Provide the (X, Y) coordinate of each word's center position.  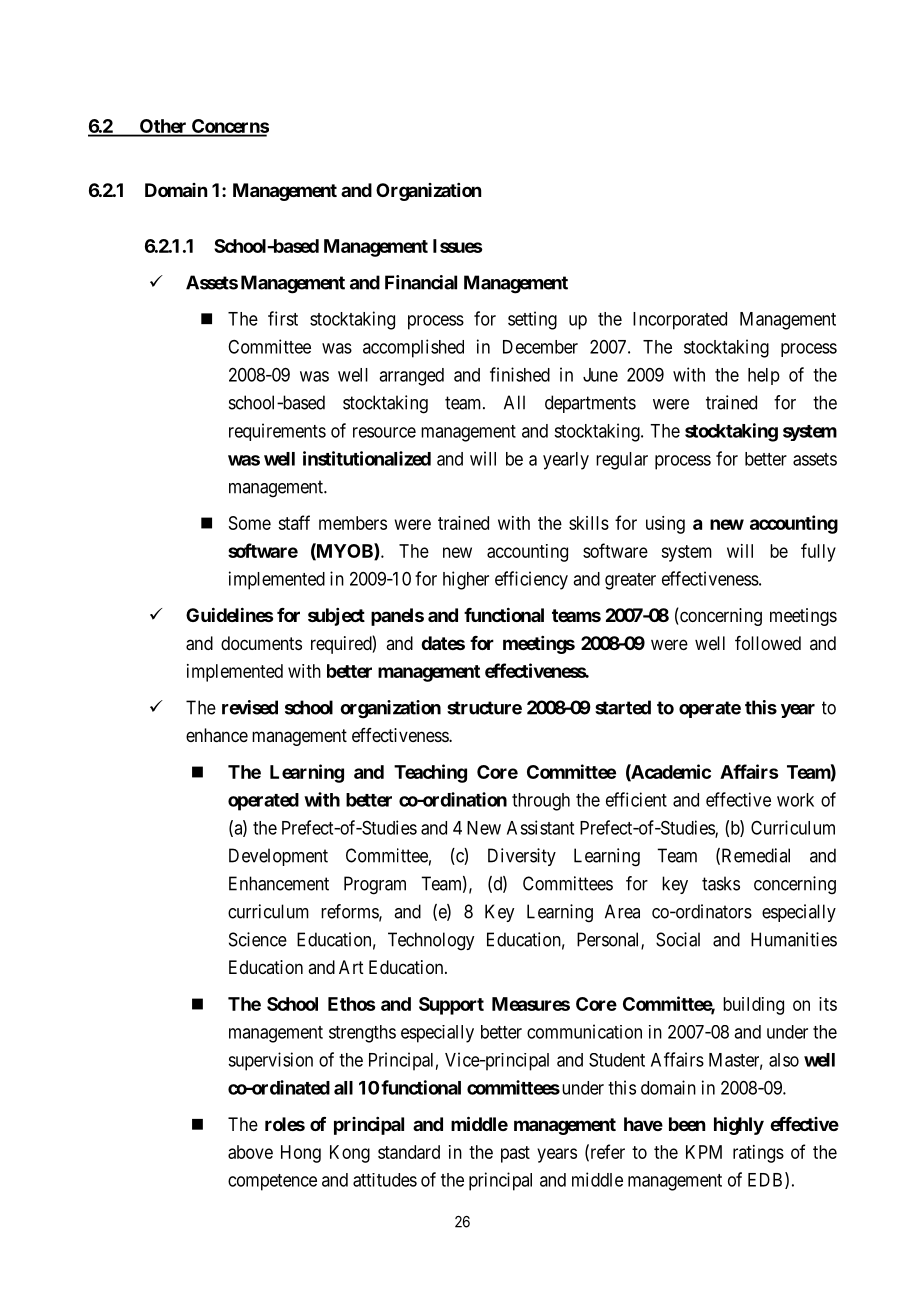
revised (250, 707)
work (795, 800)
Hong (301, 1154)
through (541, 802)
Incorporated (680, 321)
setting (532, 320)
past (515, 1154)
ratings (758, 1154)
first (283, 318)
